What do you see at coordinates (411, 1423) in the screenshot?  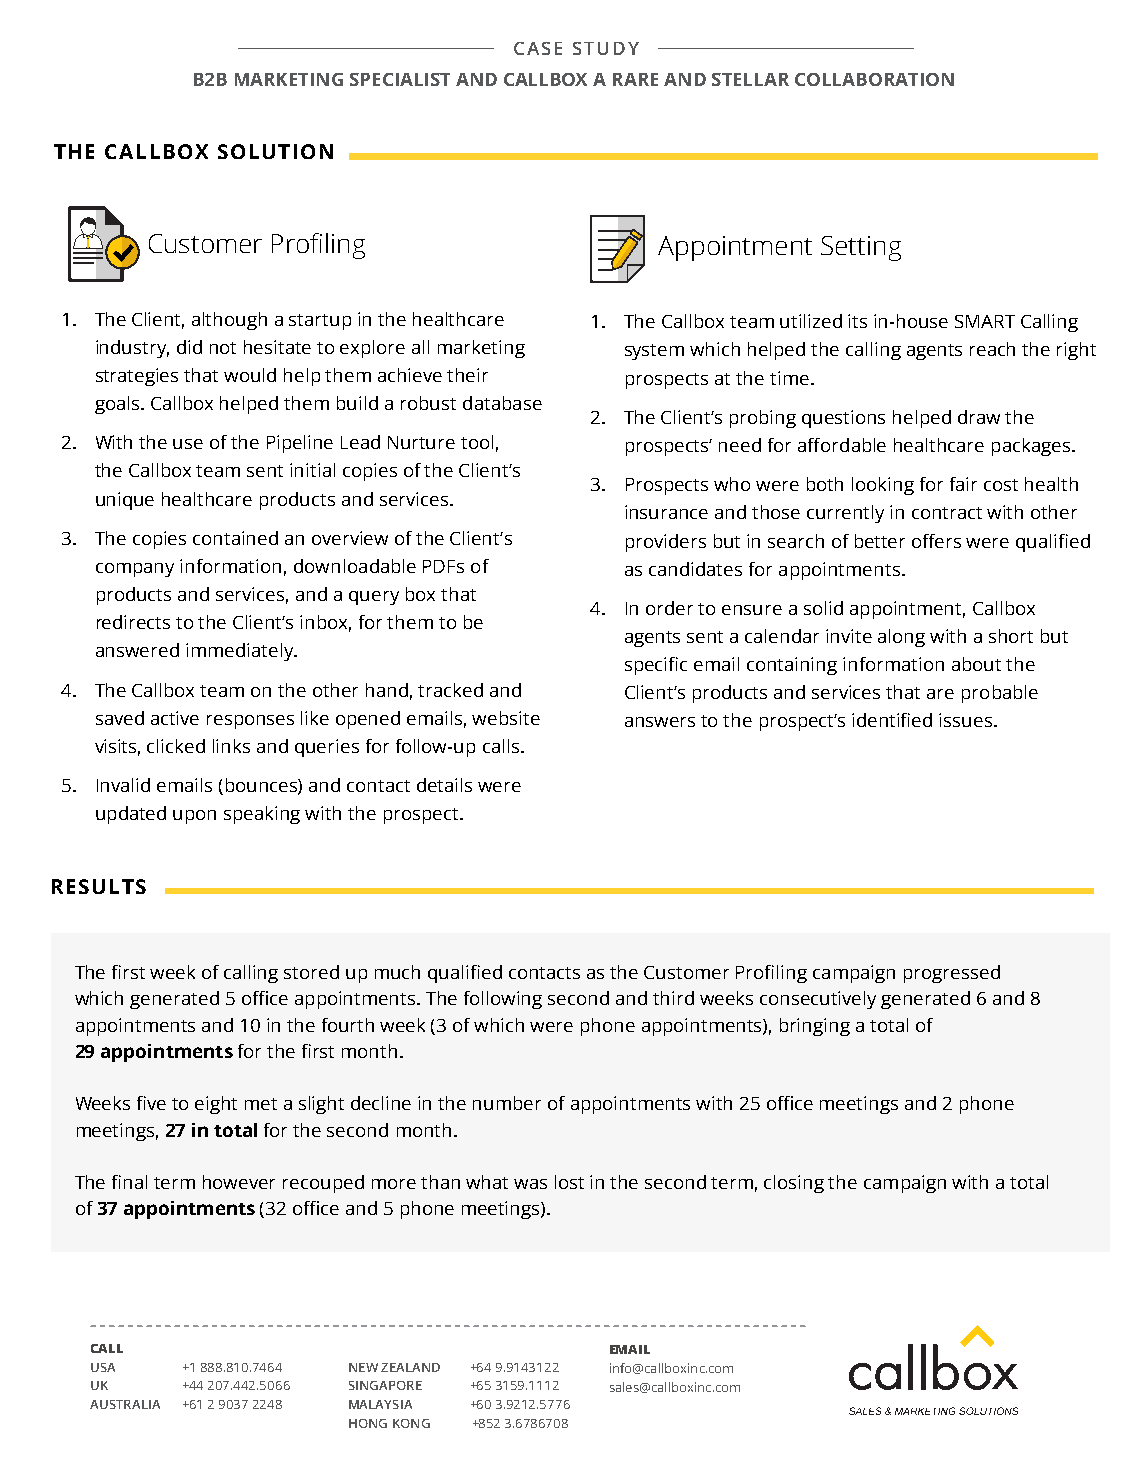 I see `KONG` at bounding box center [411, 1423].
